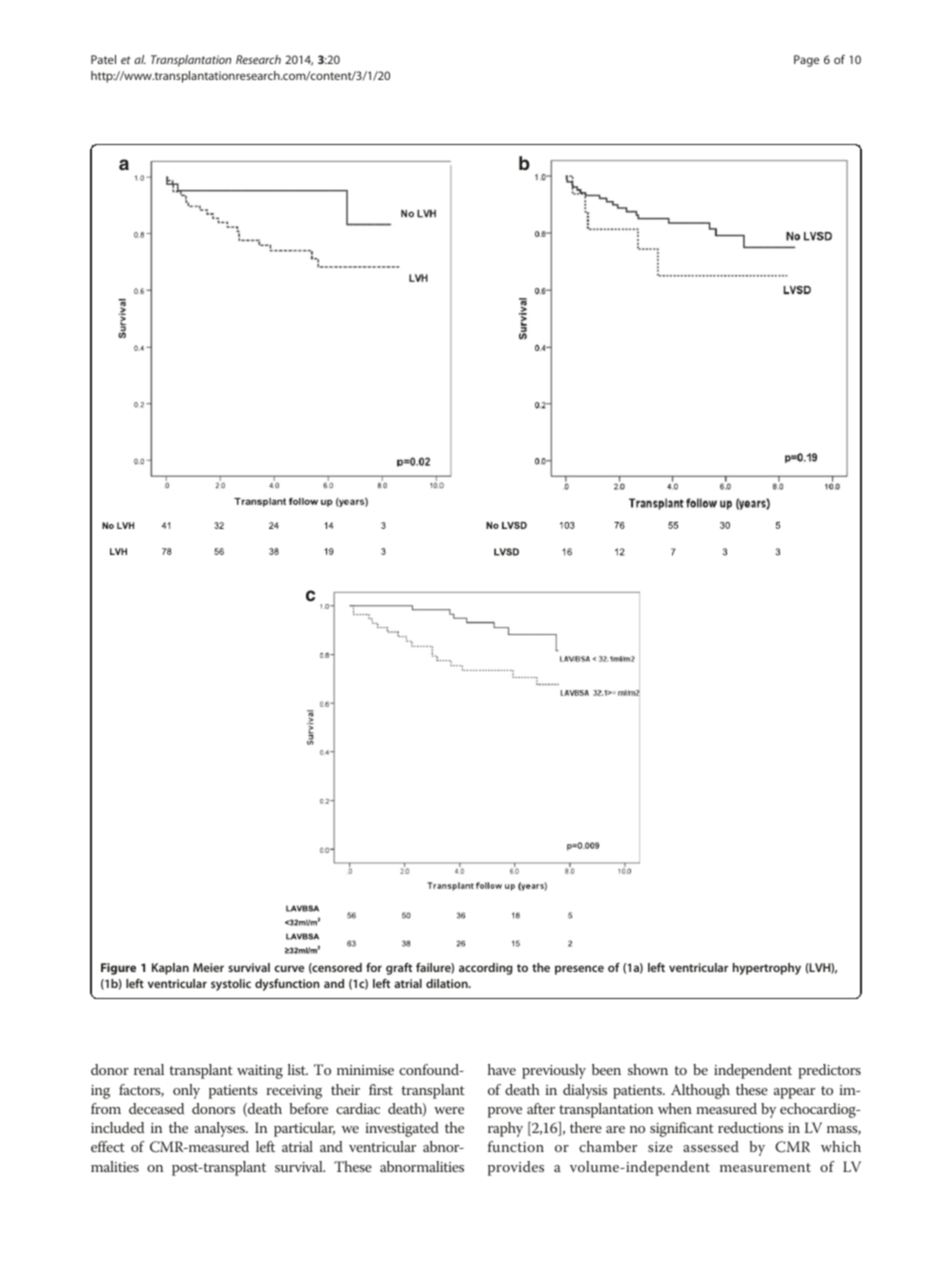  Describe the element at coordinates (829, 1071) in the document. I see `predictors` at that location.
